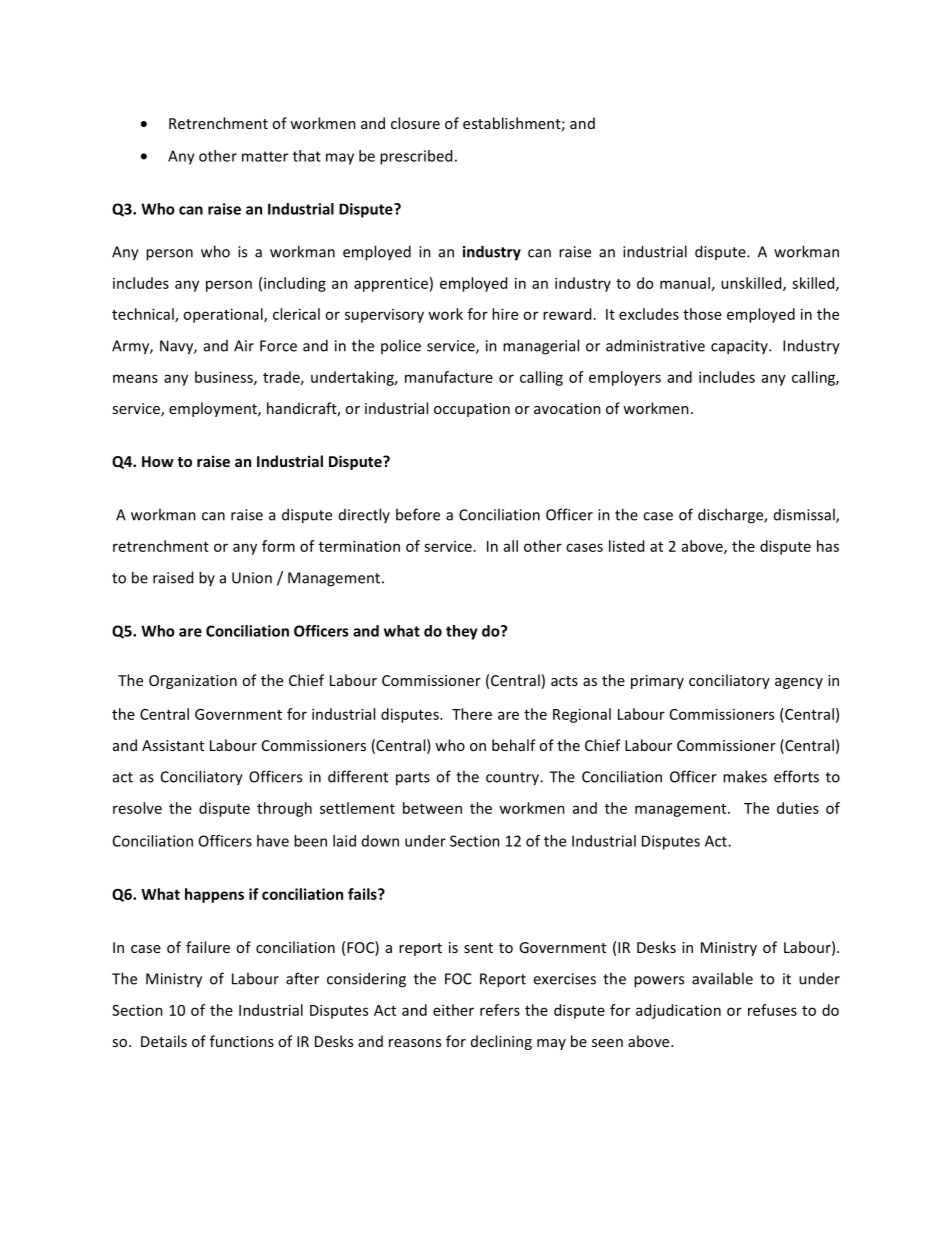  Describe the element at coordinates (685, 283) in the screenshot. I see `manual` at that location.
